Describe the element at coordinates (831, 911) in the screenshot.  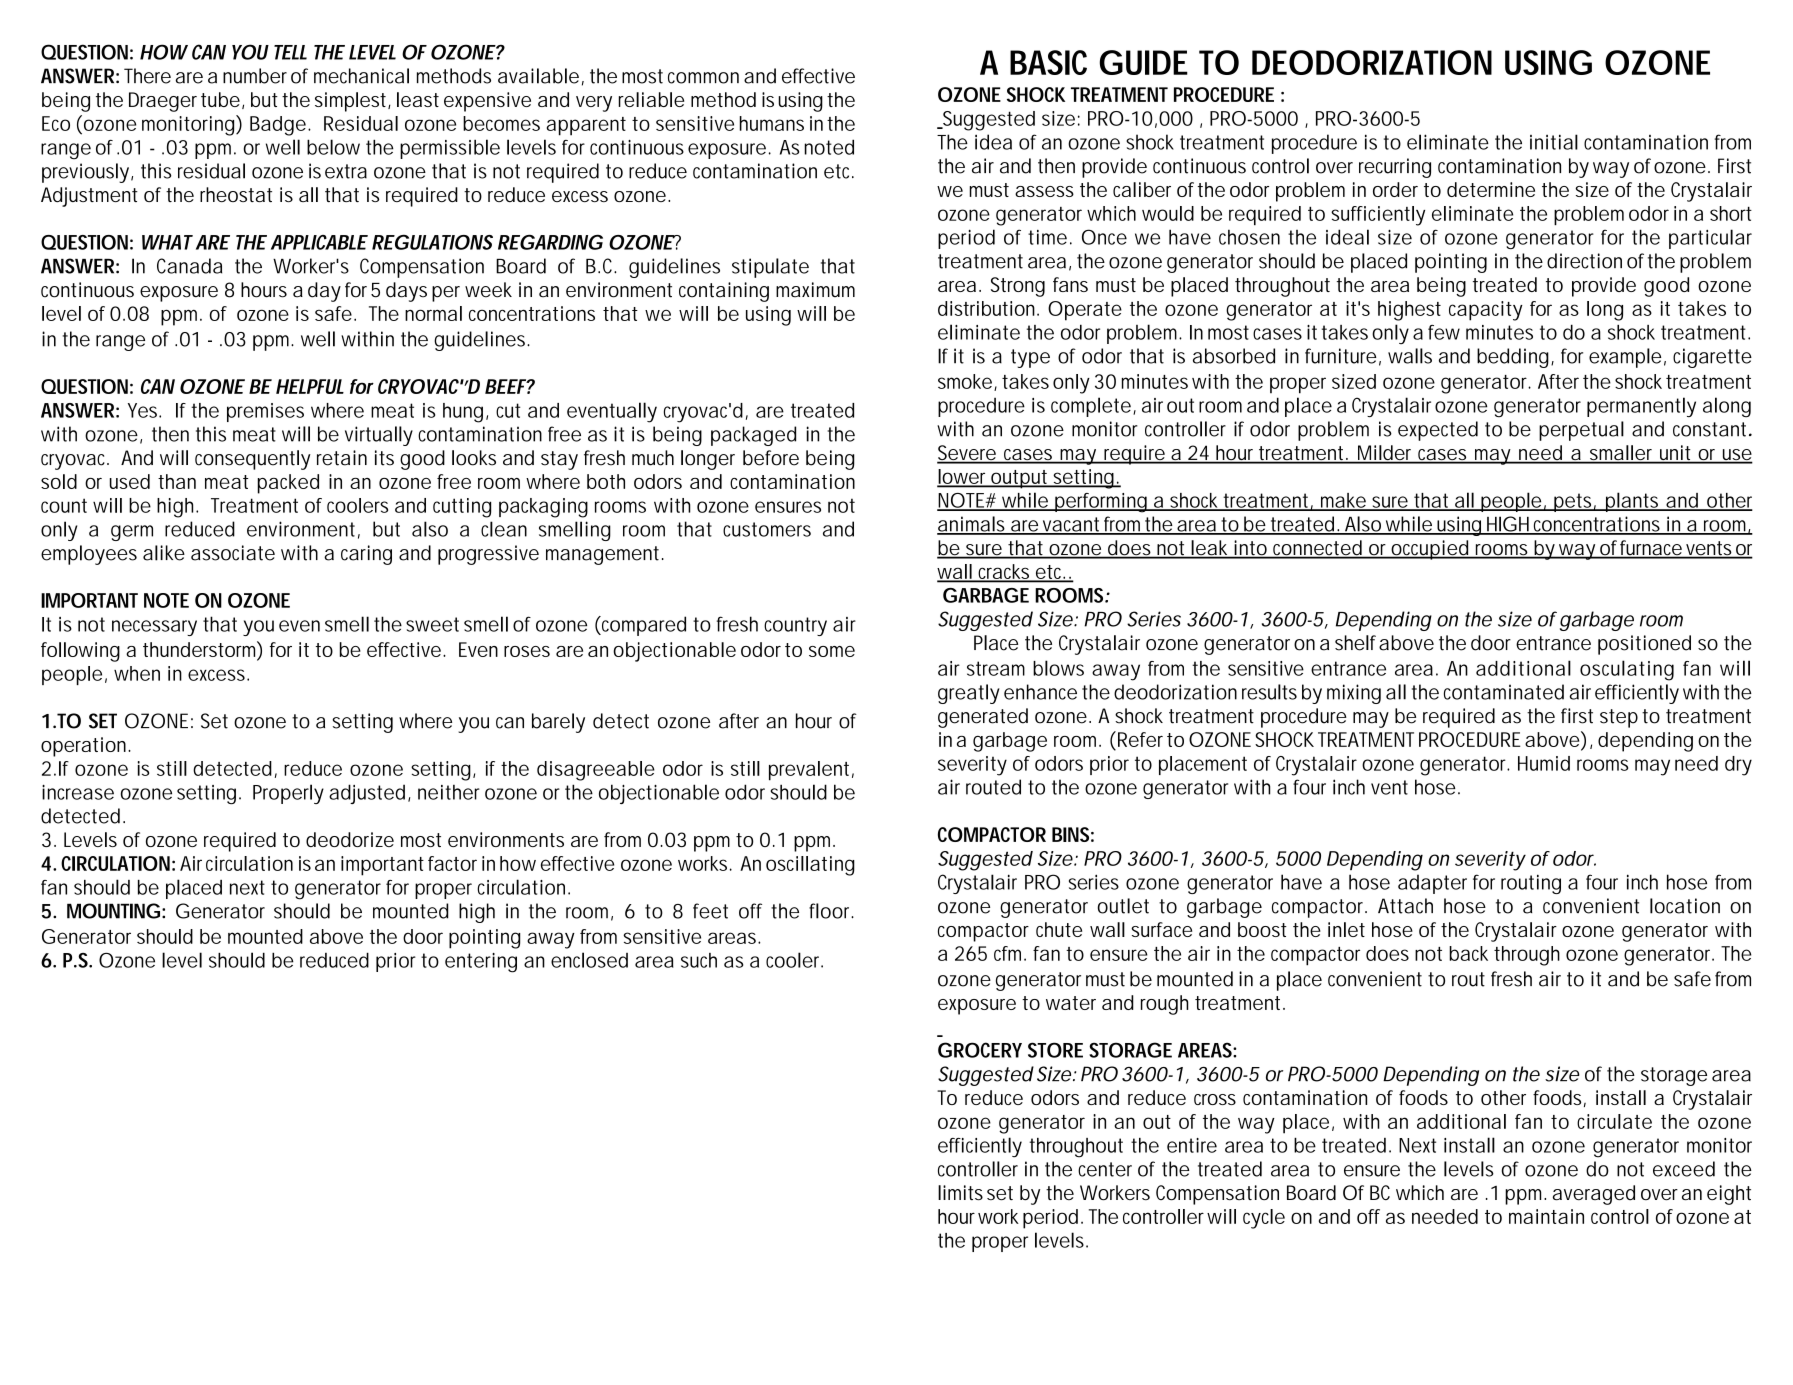
I see `floor` at that location.
